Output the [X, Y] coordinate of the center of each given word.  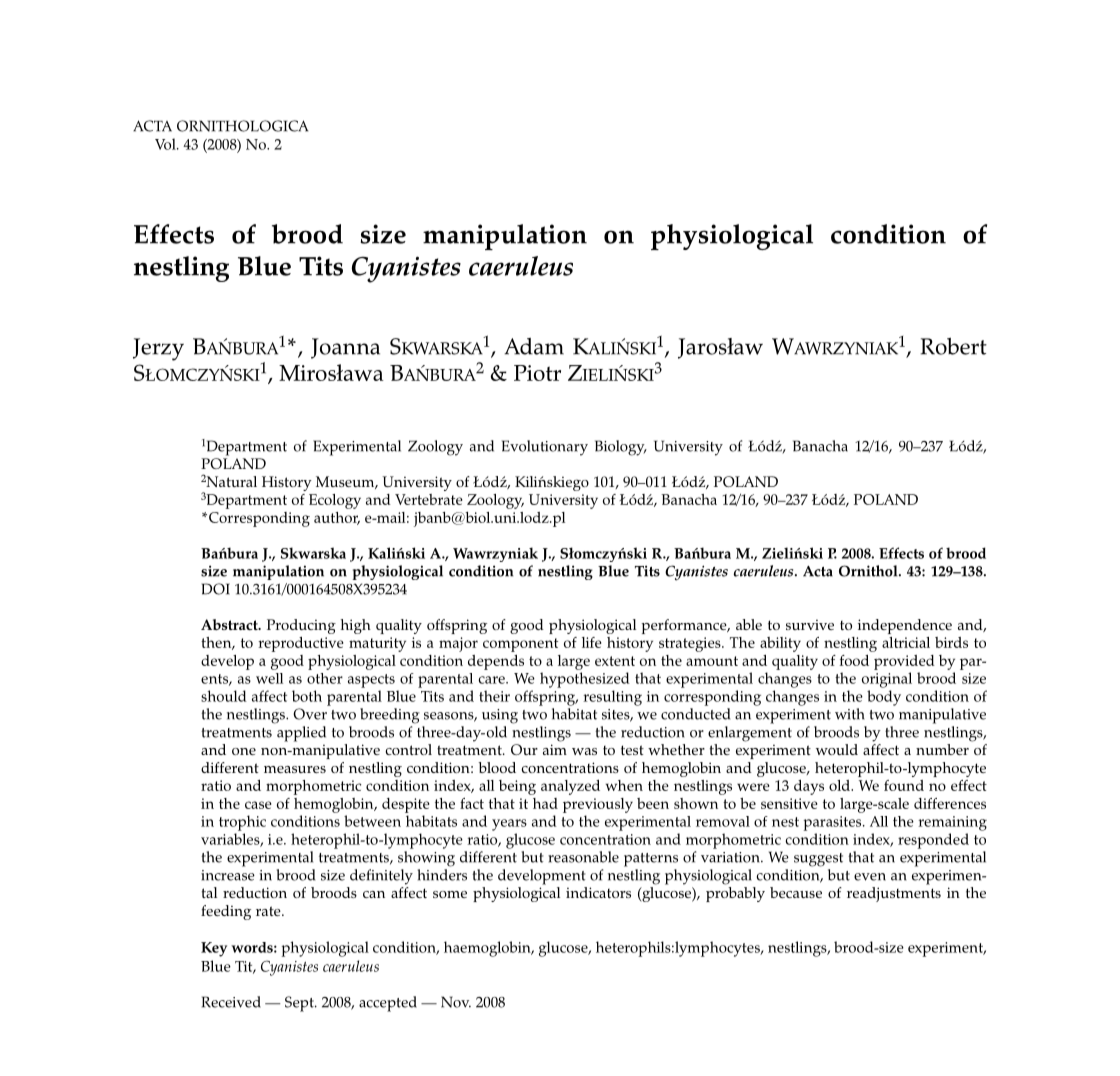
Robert [954, 346]
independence [905, 626]
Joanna [345, 348]
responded [933, 841]
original [887, 680]
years [509, 825]
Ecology [335, 501]
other [325, 678]
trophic [242, 823]
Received [231, 1002]
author [337, 518]
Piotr [537, 373]
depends [496, 662]
